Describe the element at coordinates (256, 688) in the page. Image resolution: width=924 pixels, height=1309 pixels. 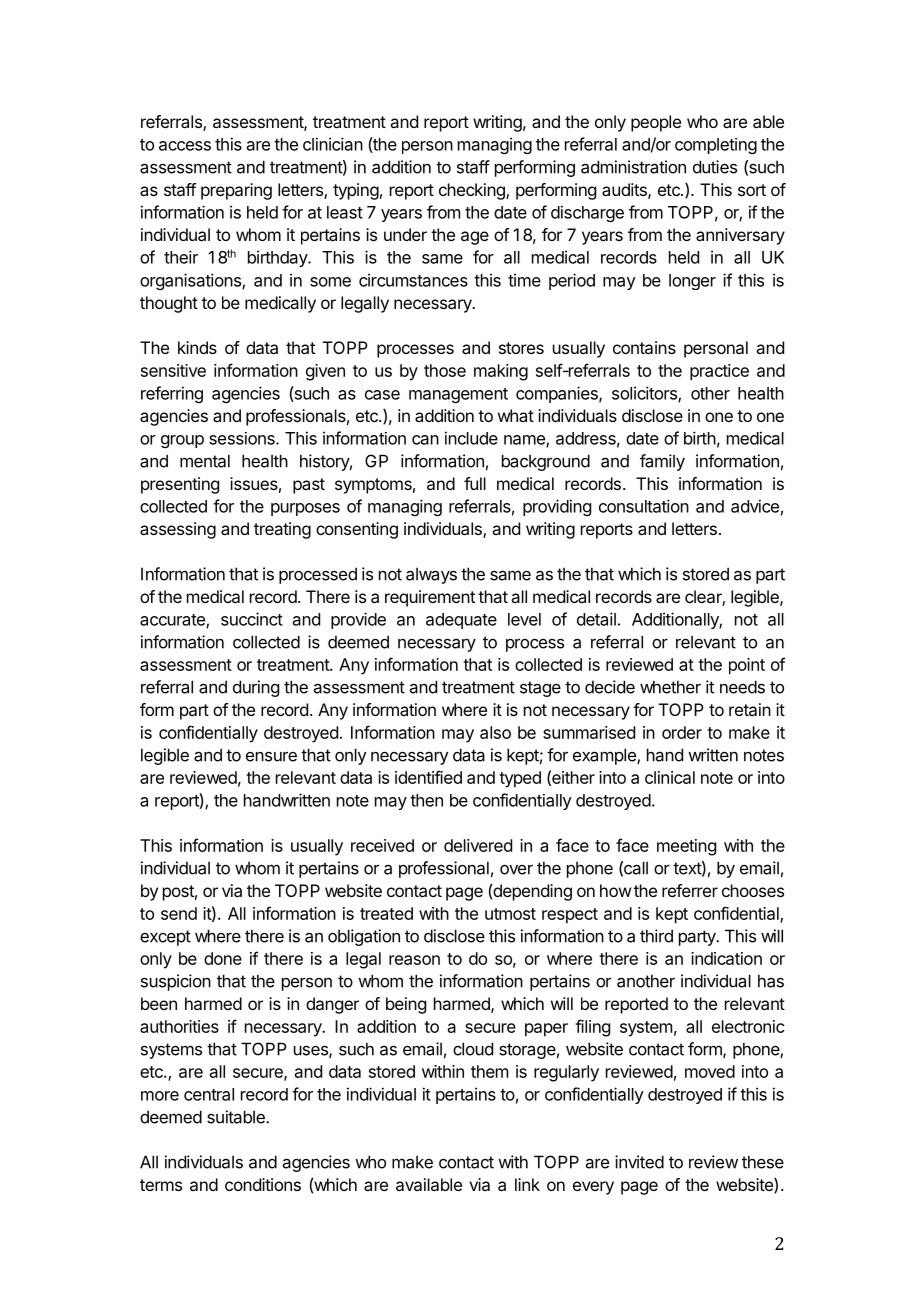
I see `during` at that location.
